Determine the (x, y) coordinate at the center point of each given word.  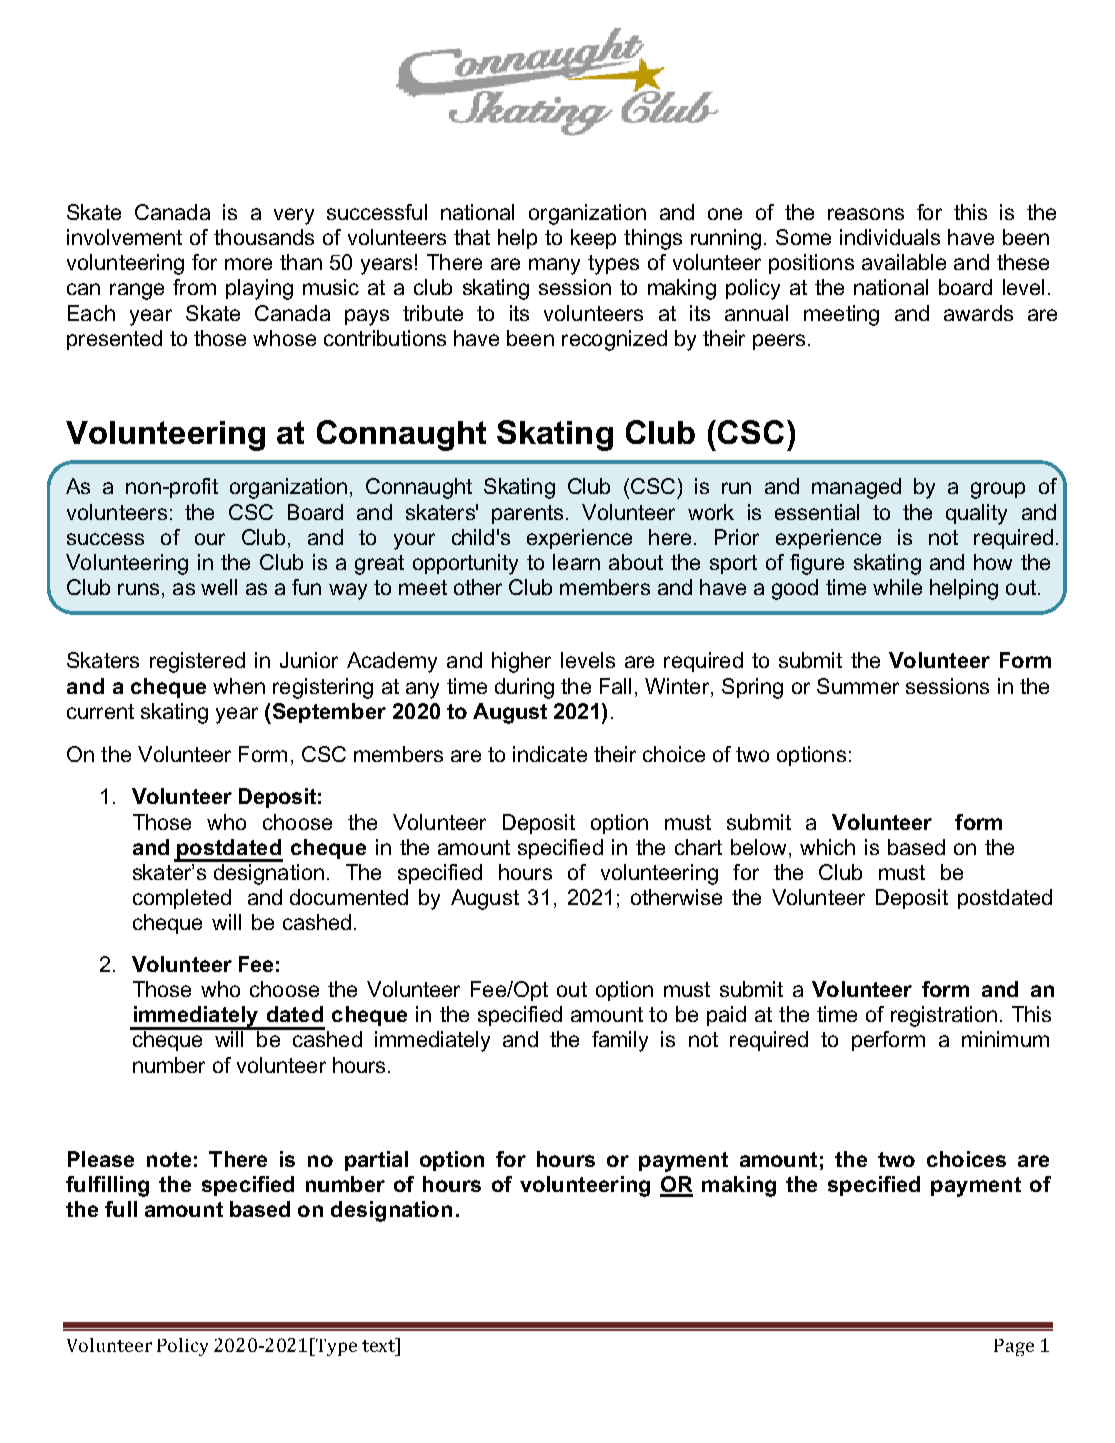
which (827, 847)
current (100, 711)
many (554, 266)
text (380, 1345)
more (248, 264)
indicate (550, 754)
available (904, 262)
